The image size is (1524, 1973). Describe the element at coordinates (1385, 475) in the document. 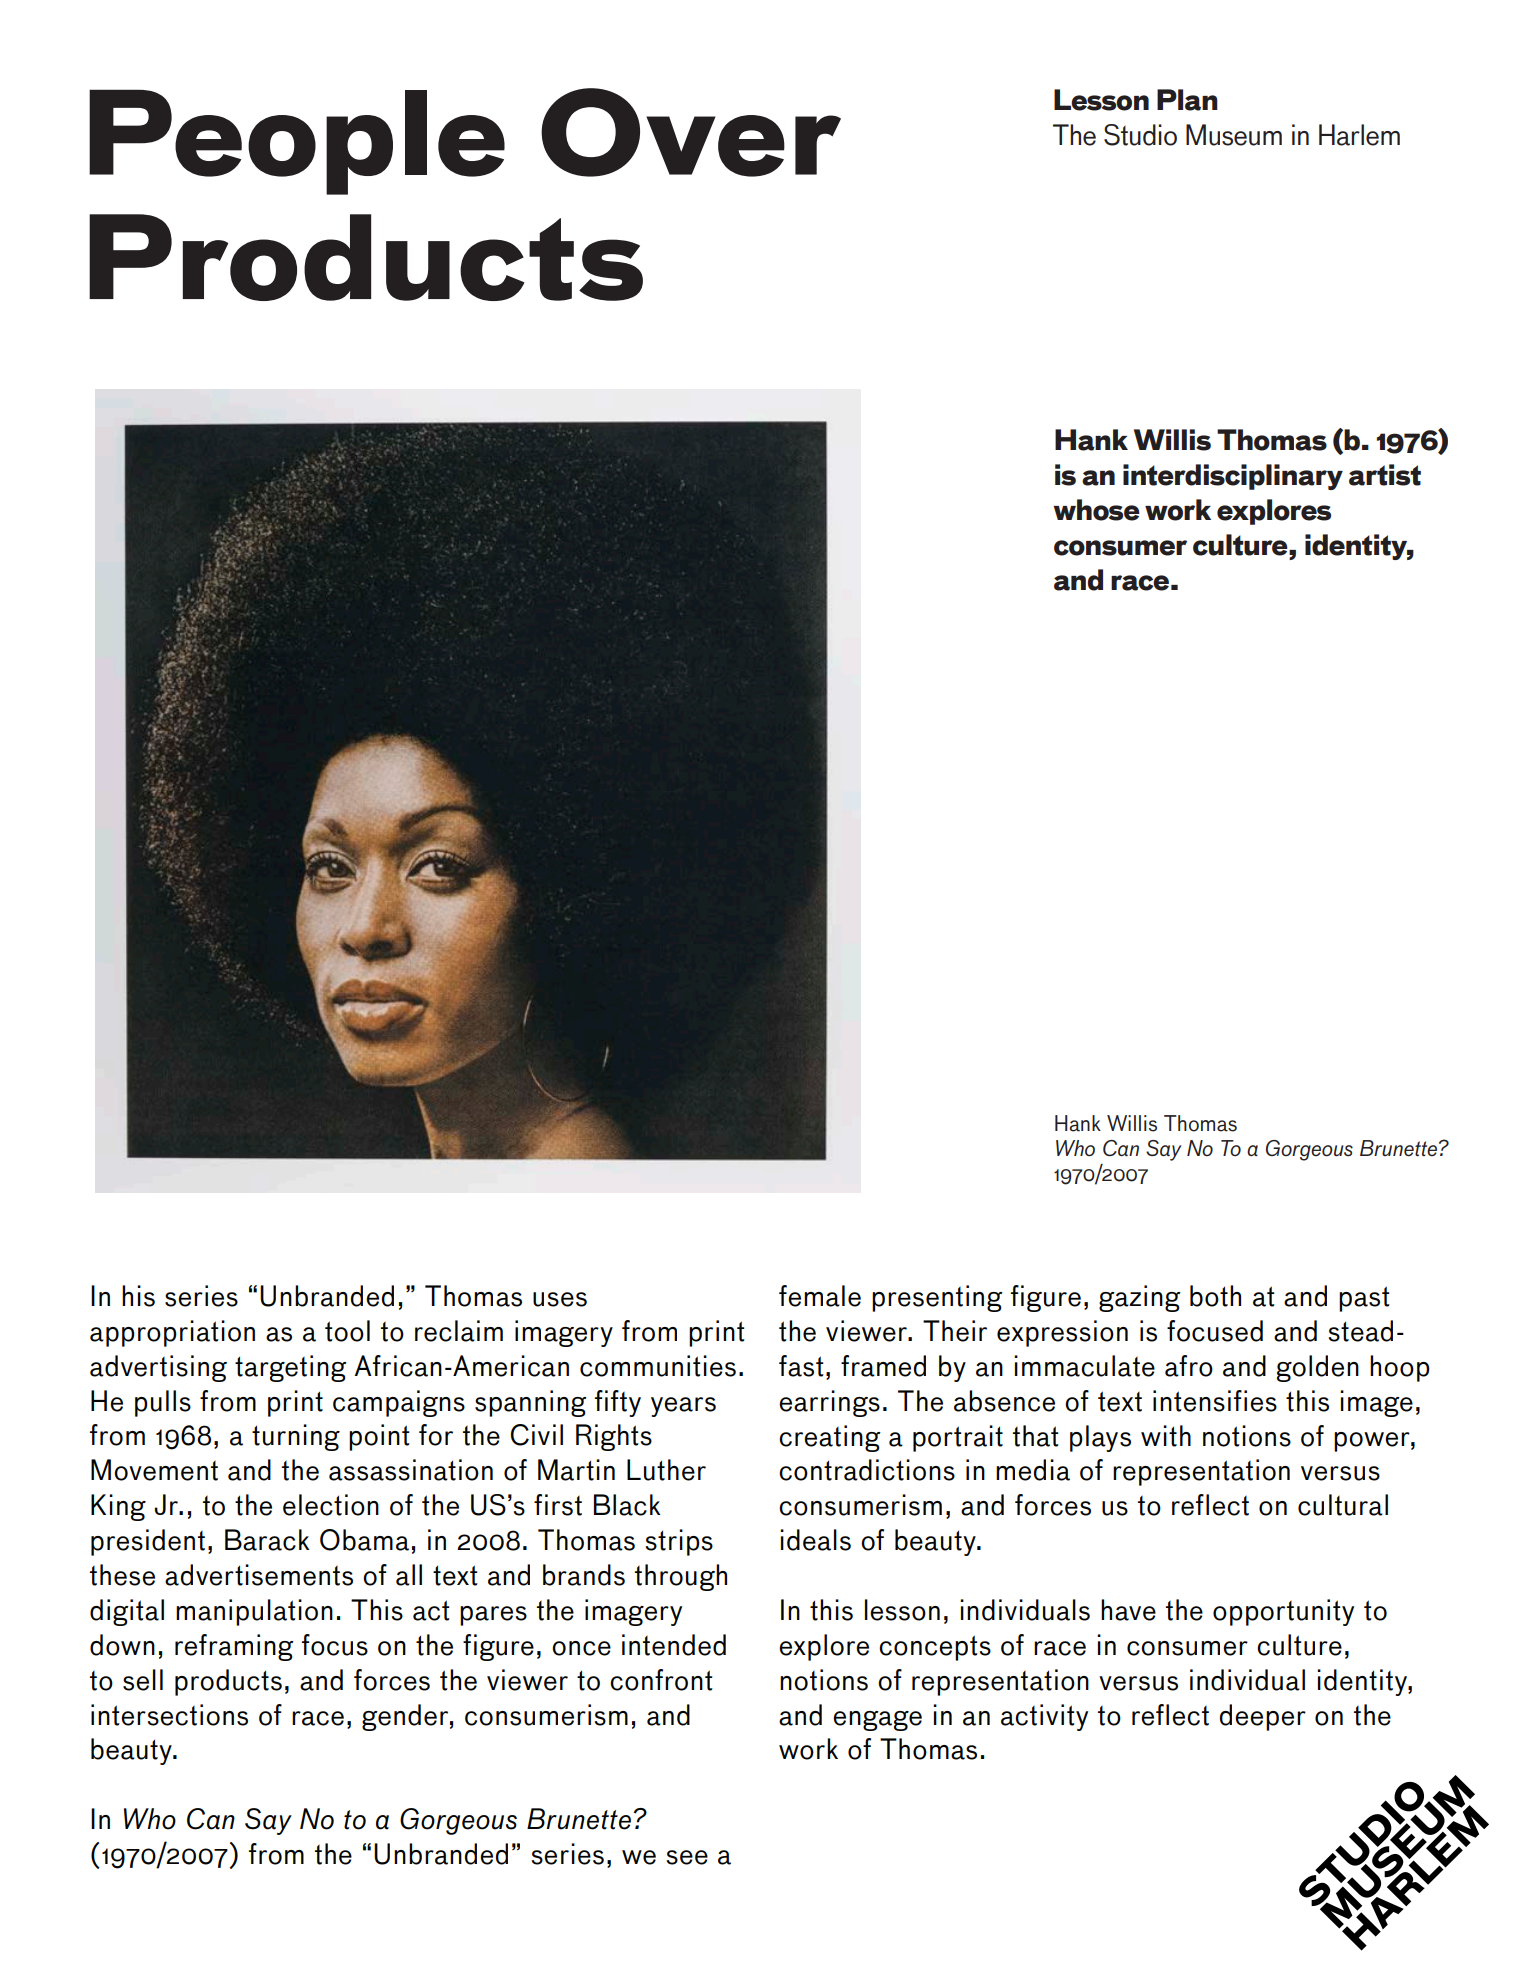

I see `artist` at that location.
